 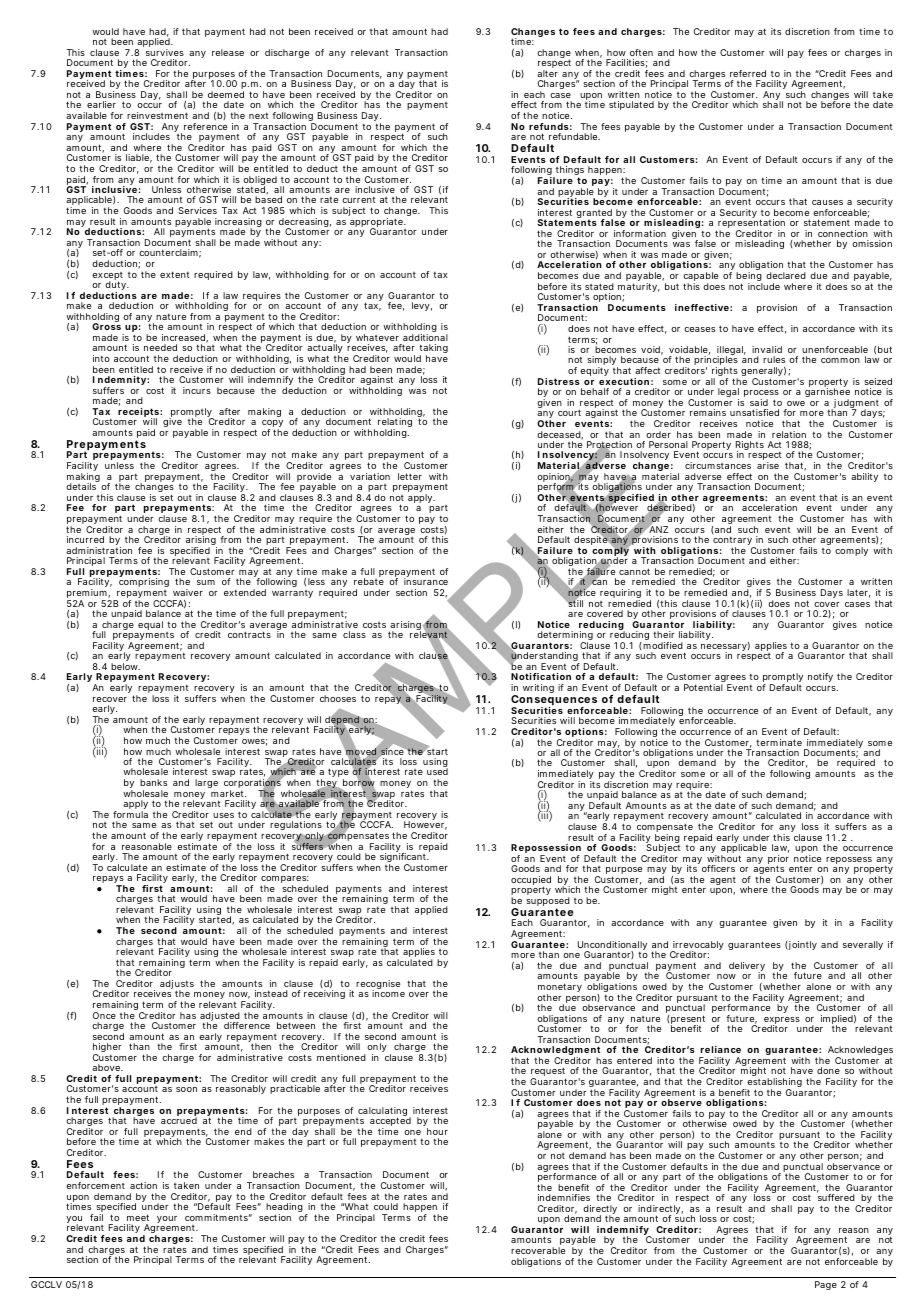 I want to click on reinvestment, so click(x=157, y=115).
